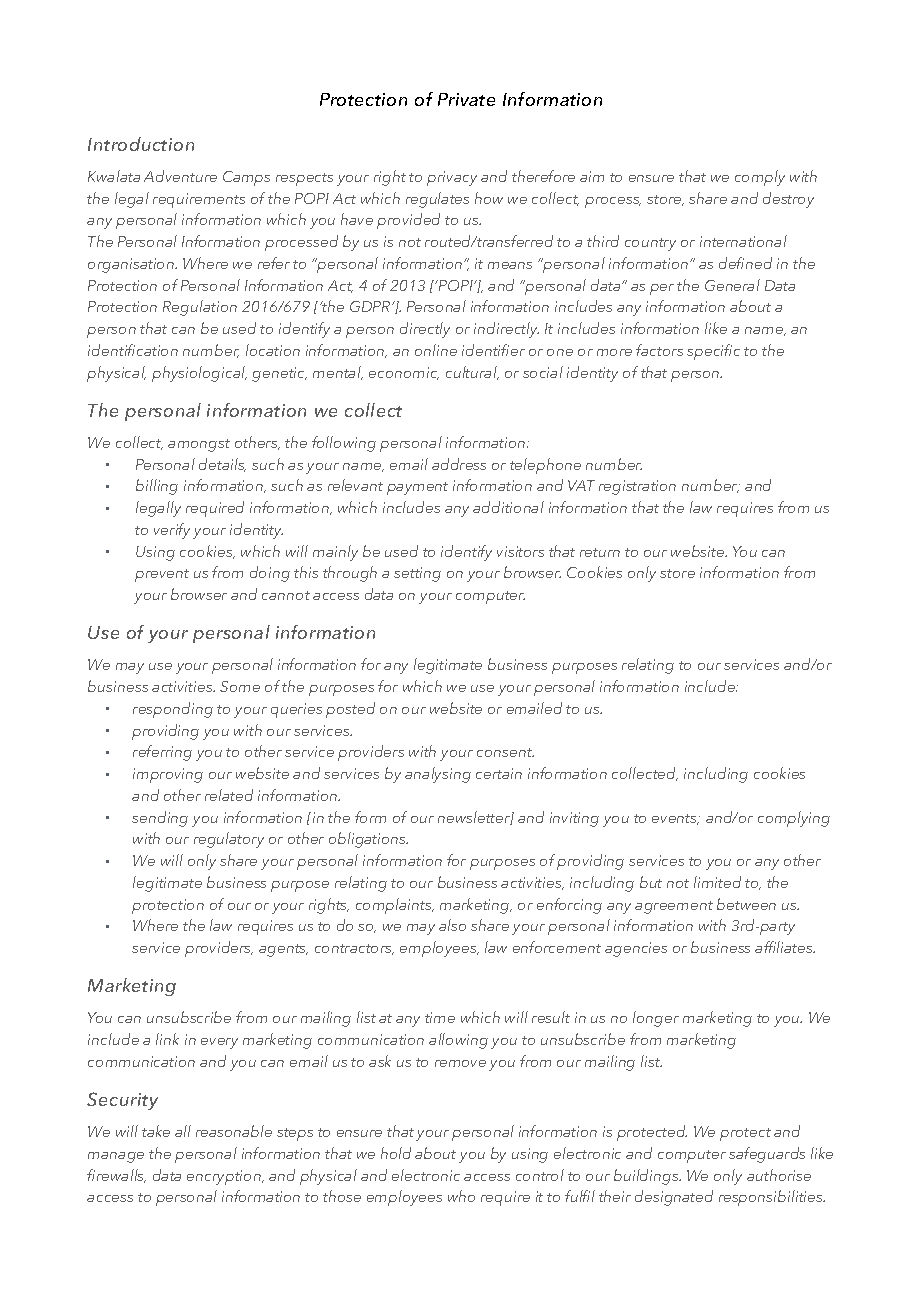  What do you see at coordinates (659, 350) in the page?
I see `factors` at bounding box center [659, 350].
